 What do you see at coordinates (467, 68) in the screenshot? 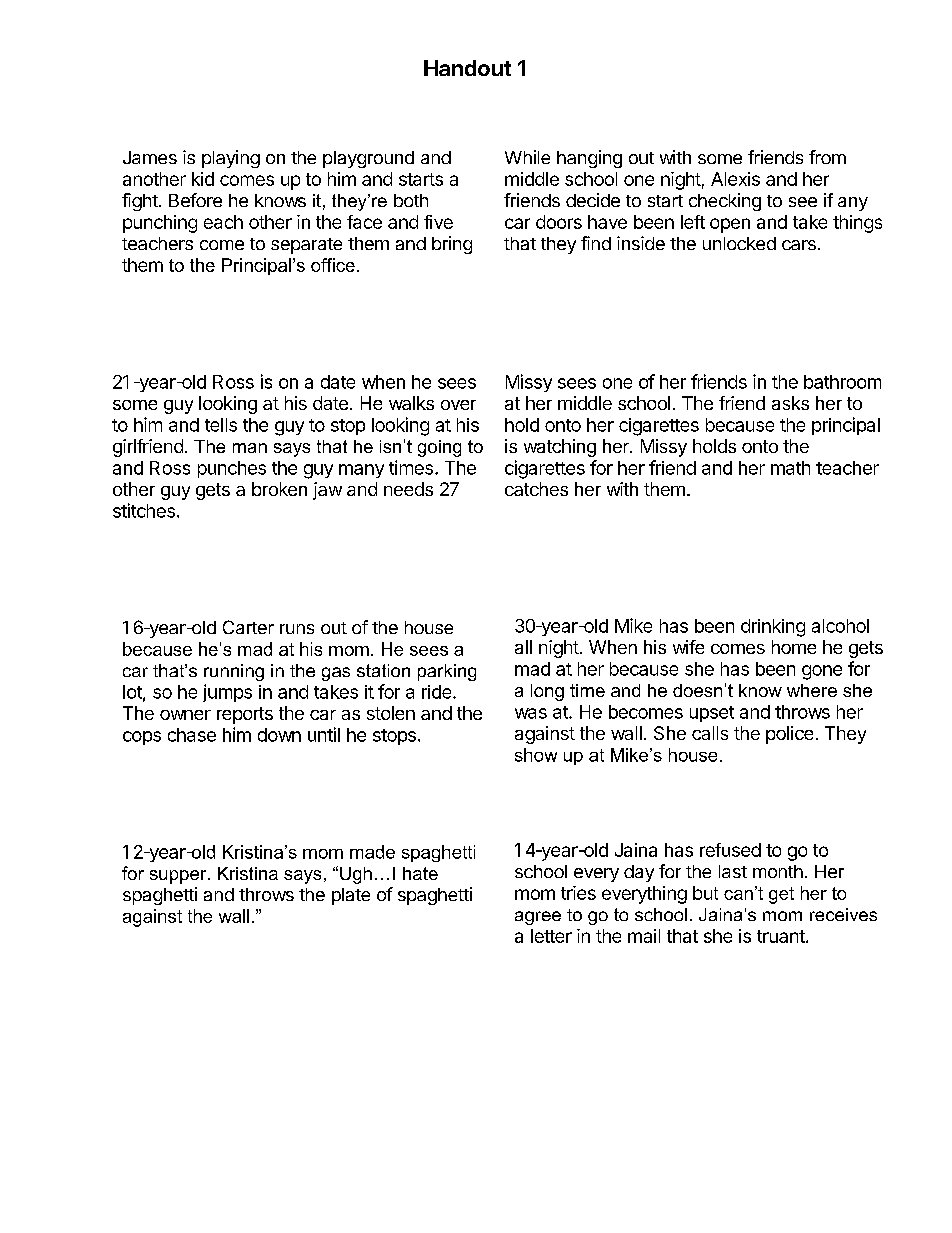
I see `Handout` at bounding box center [467, 68].
